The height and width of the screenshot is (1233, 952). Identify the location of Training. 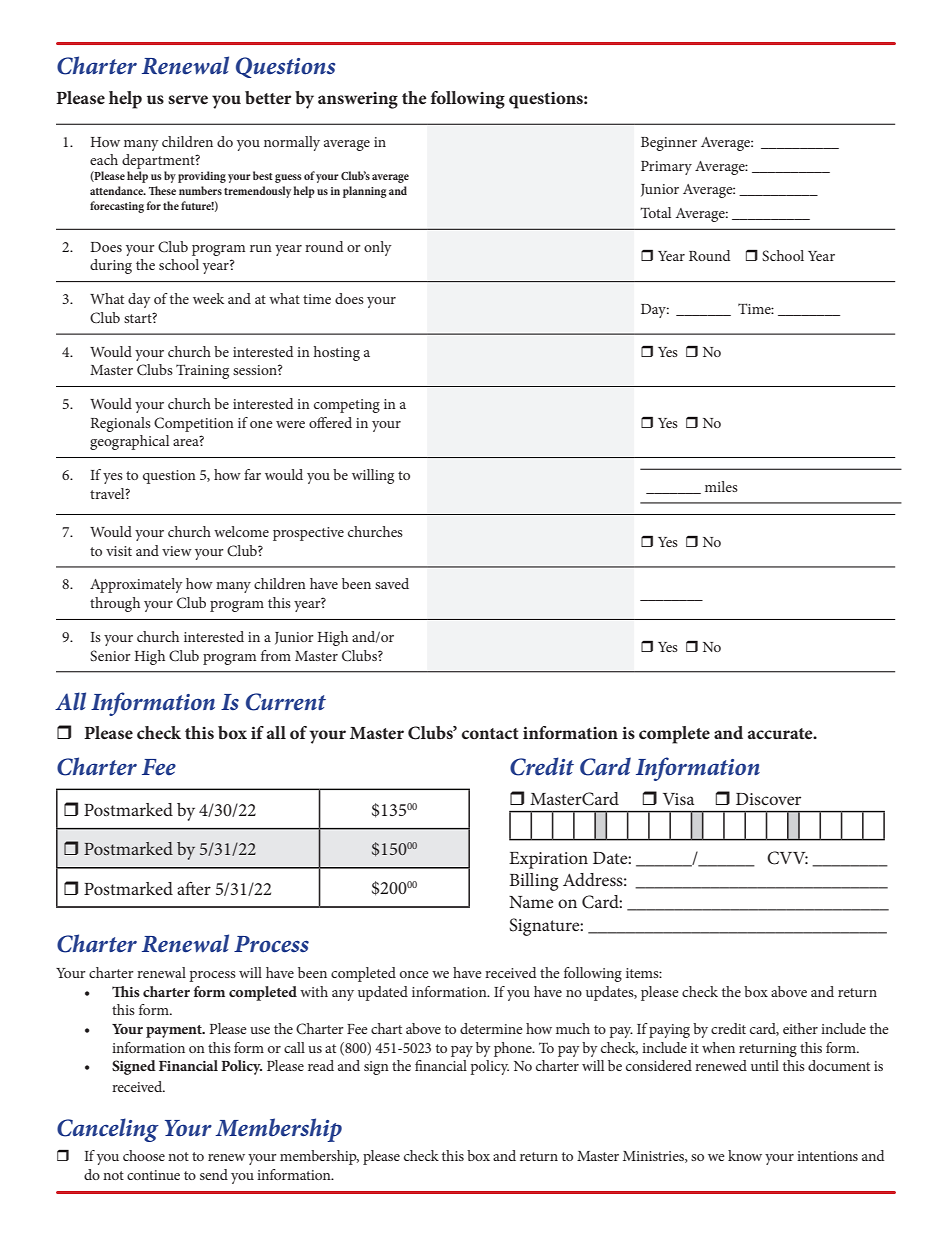
(202, 371).
